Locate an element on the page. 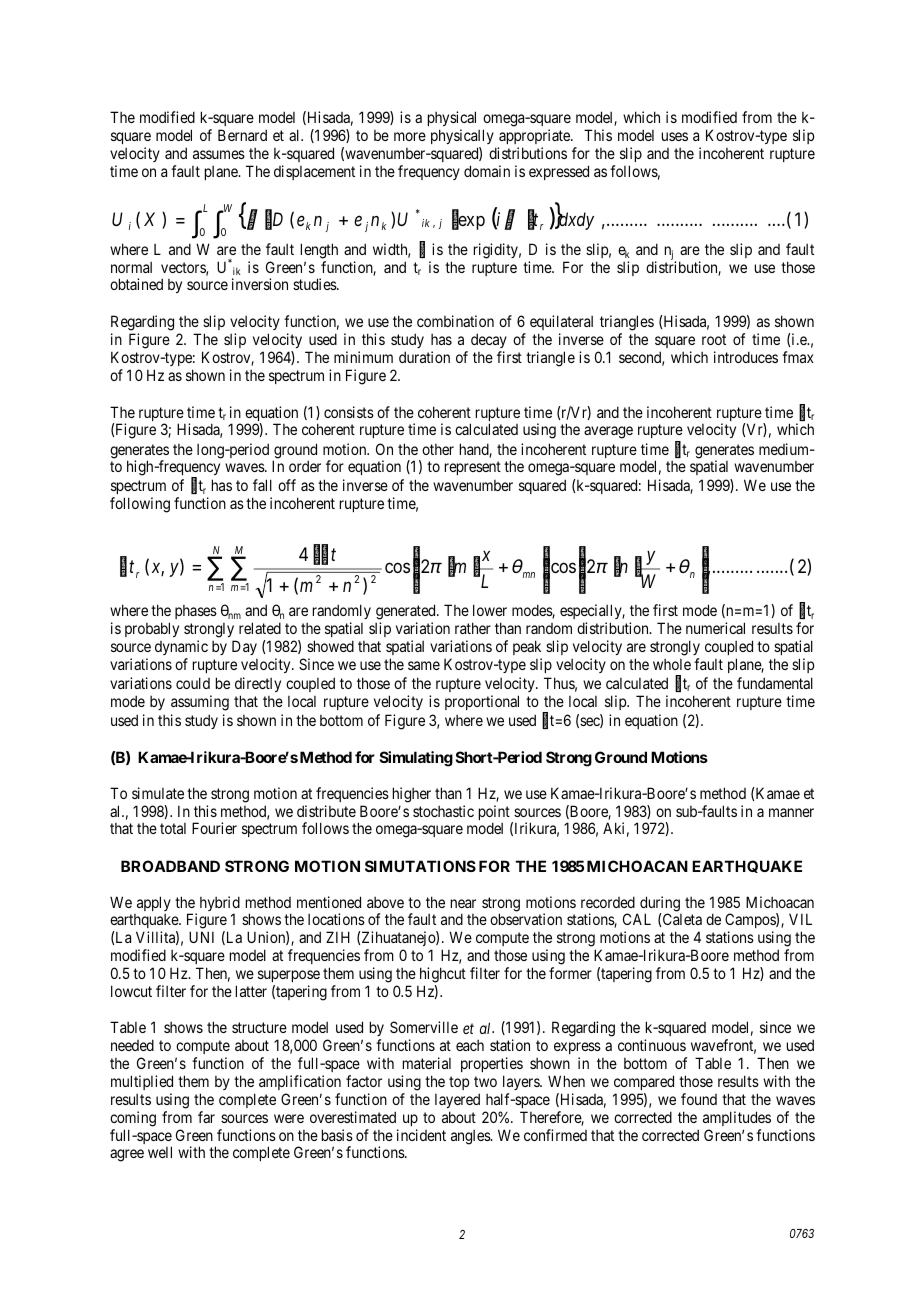  domain is located at coordinates (487, 171).
